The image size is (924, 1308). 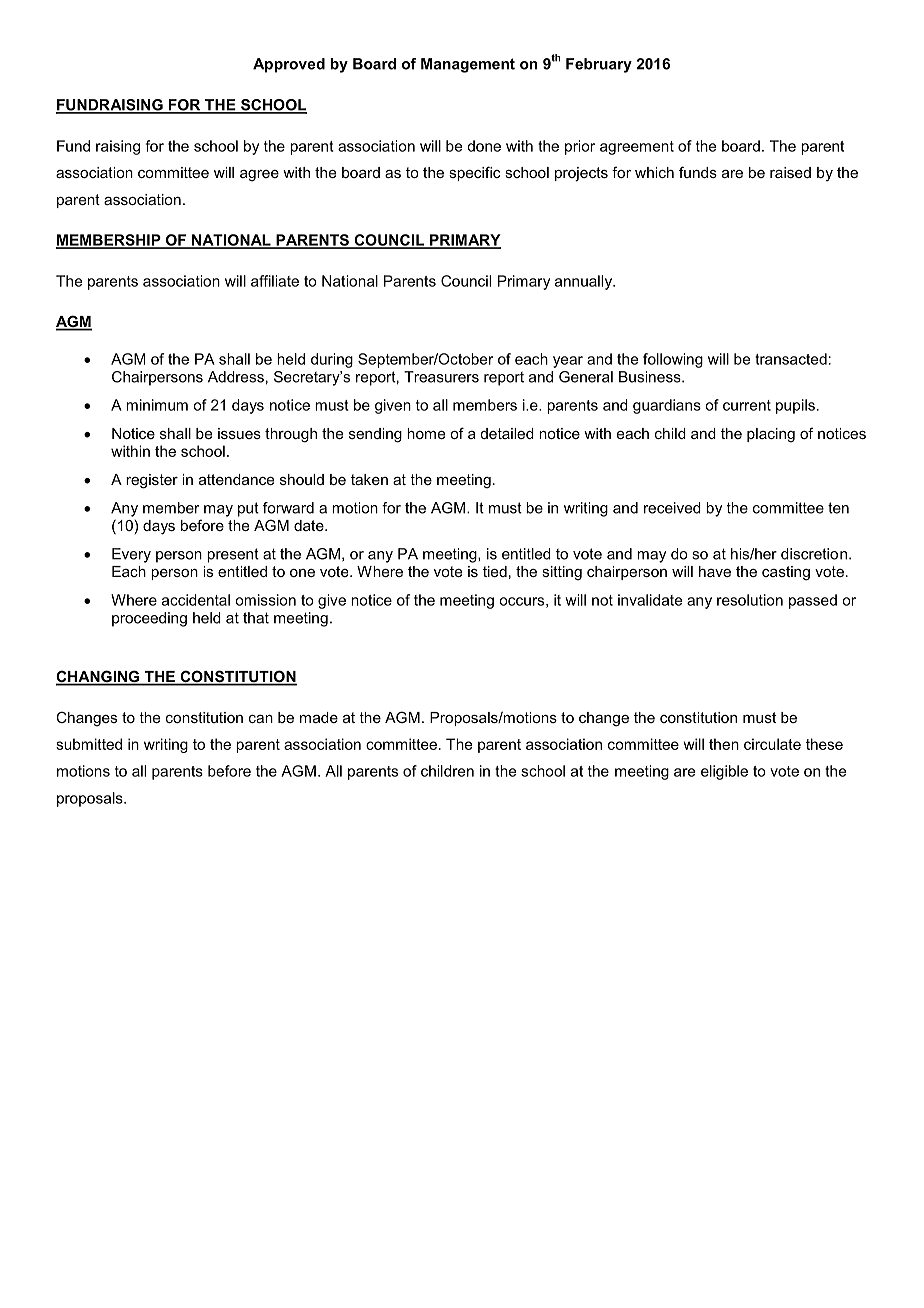 I want to click on current, so click(x=747, y=405).
